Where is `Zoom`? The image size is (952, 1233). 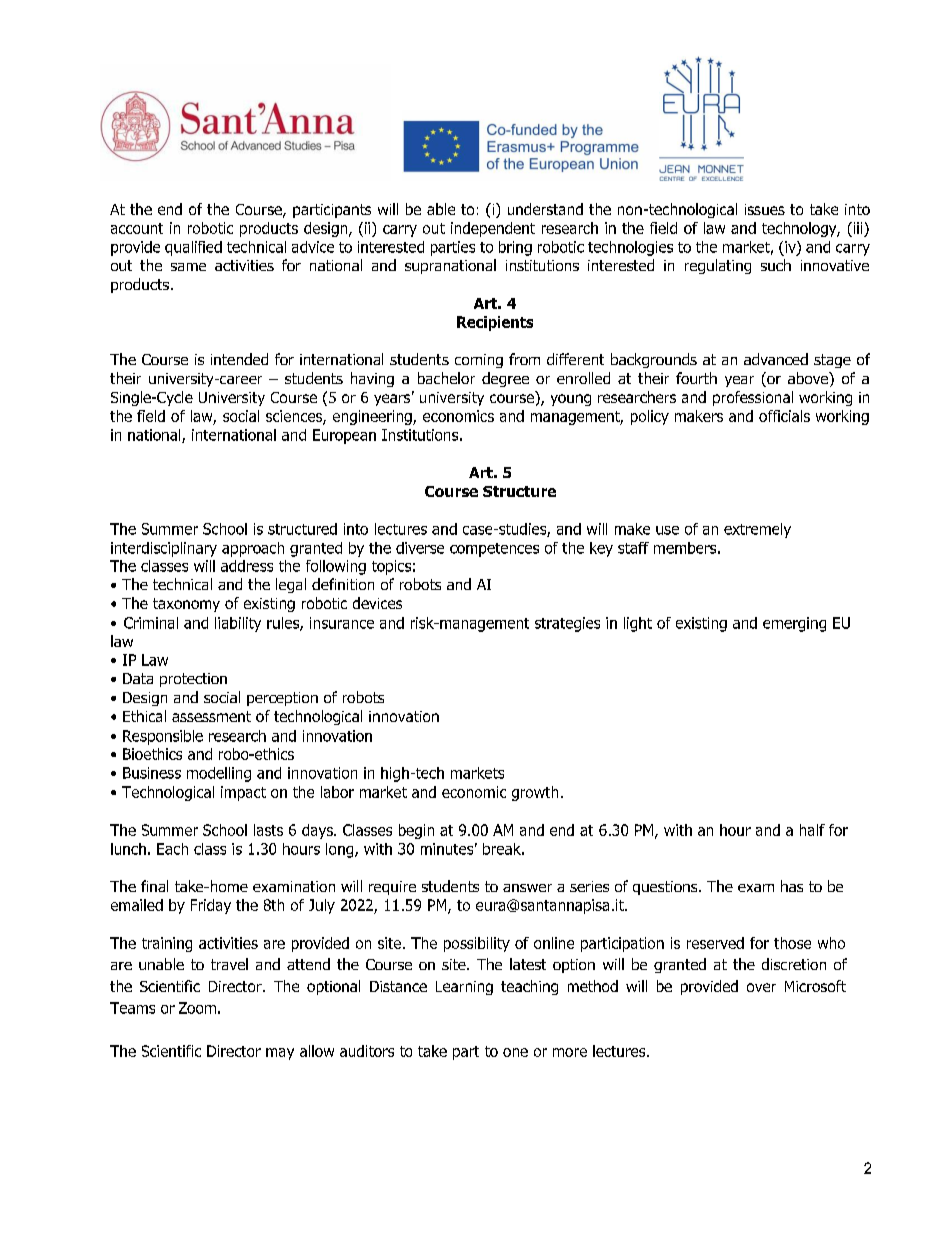
Zoom is located at coordinates (197, 1008).
